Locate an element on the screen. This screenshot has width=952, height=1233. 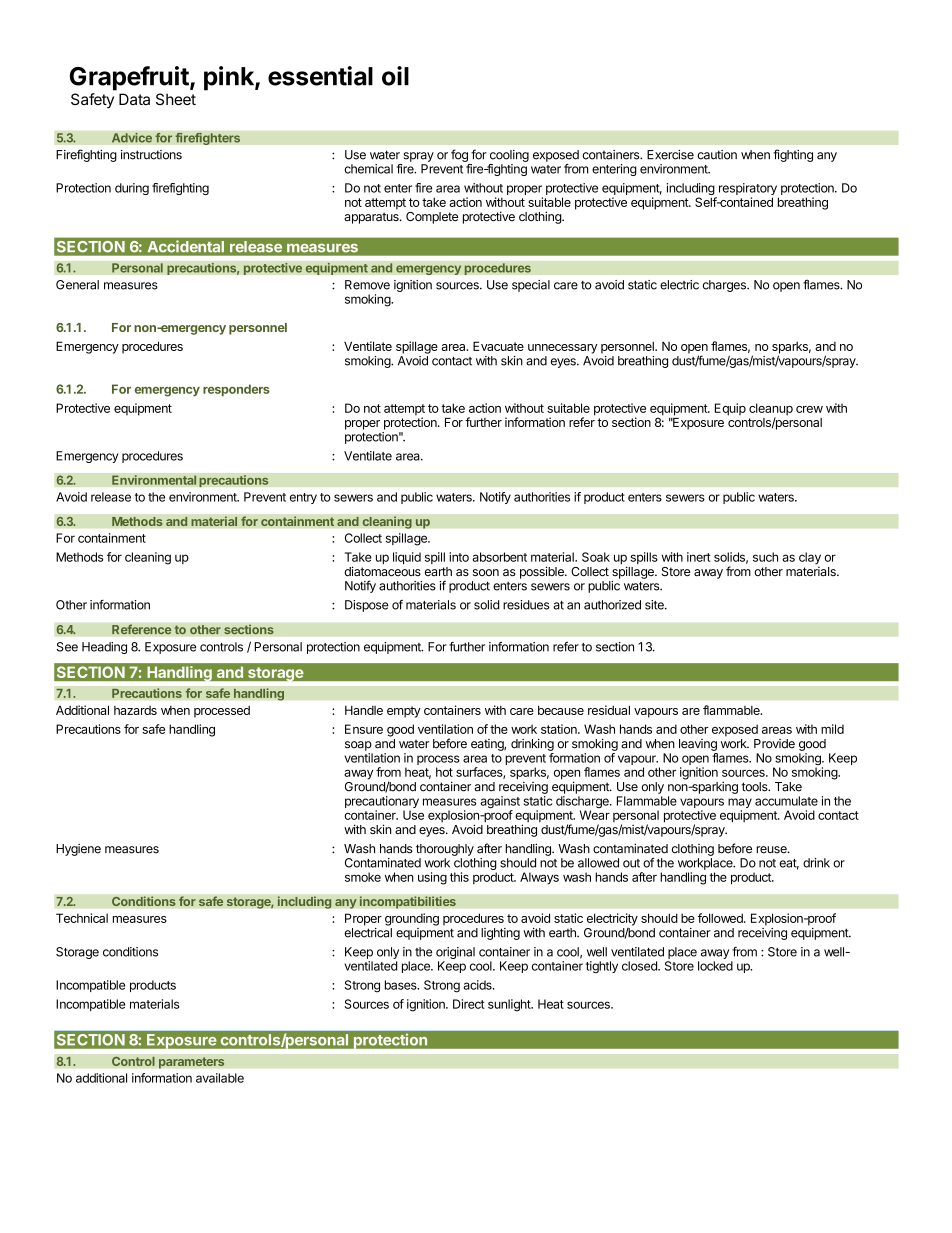
Sheet is located at coordinates (176, 99).
